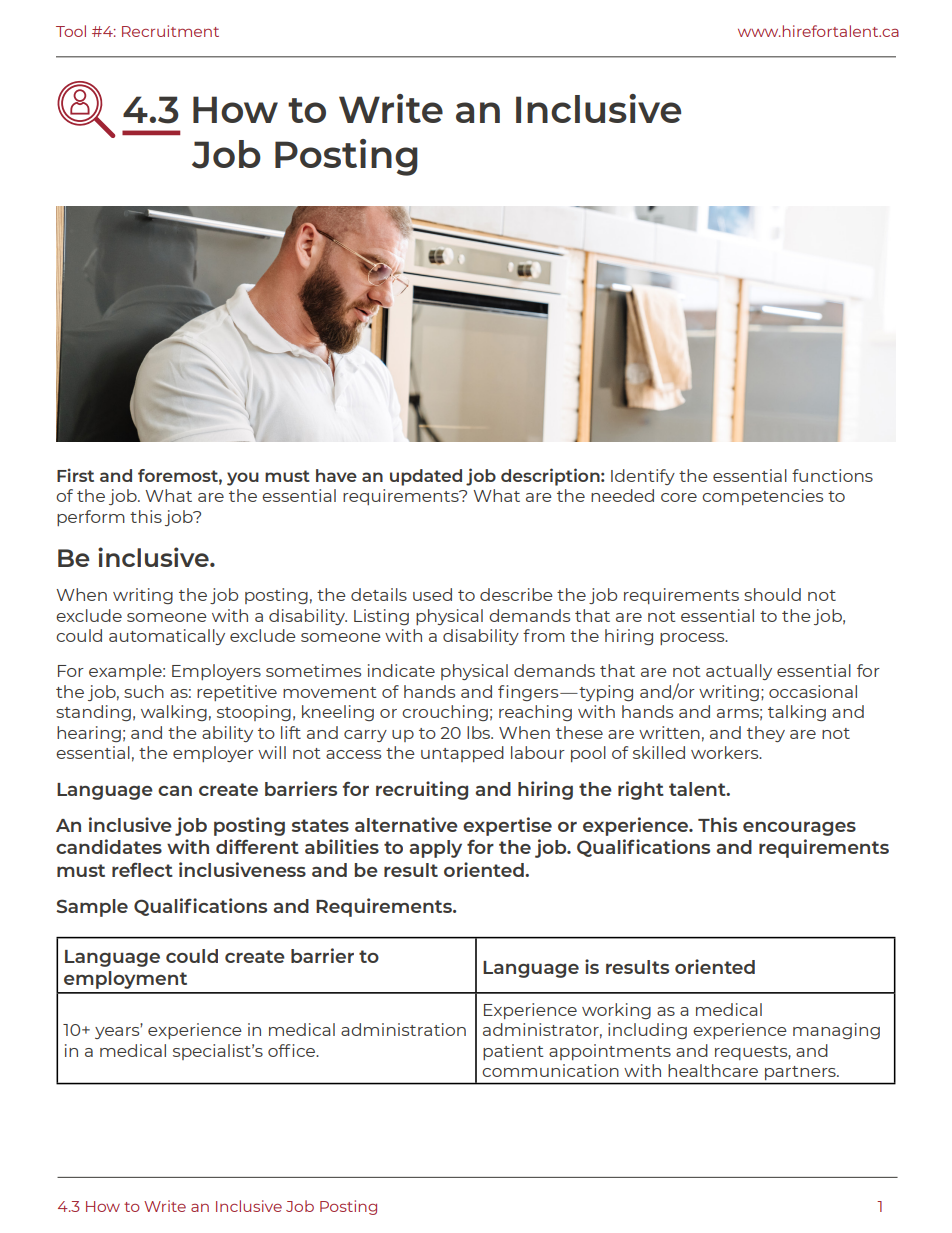  Describe the element at coordinates (432, 594) in the screenshot. I see `used` at that location.
